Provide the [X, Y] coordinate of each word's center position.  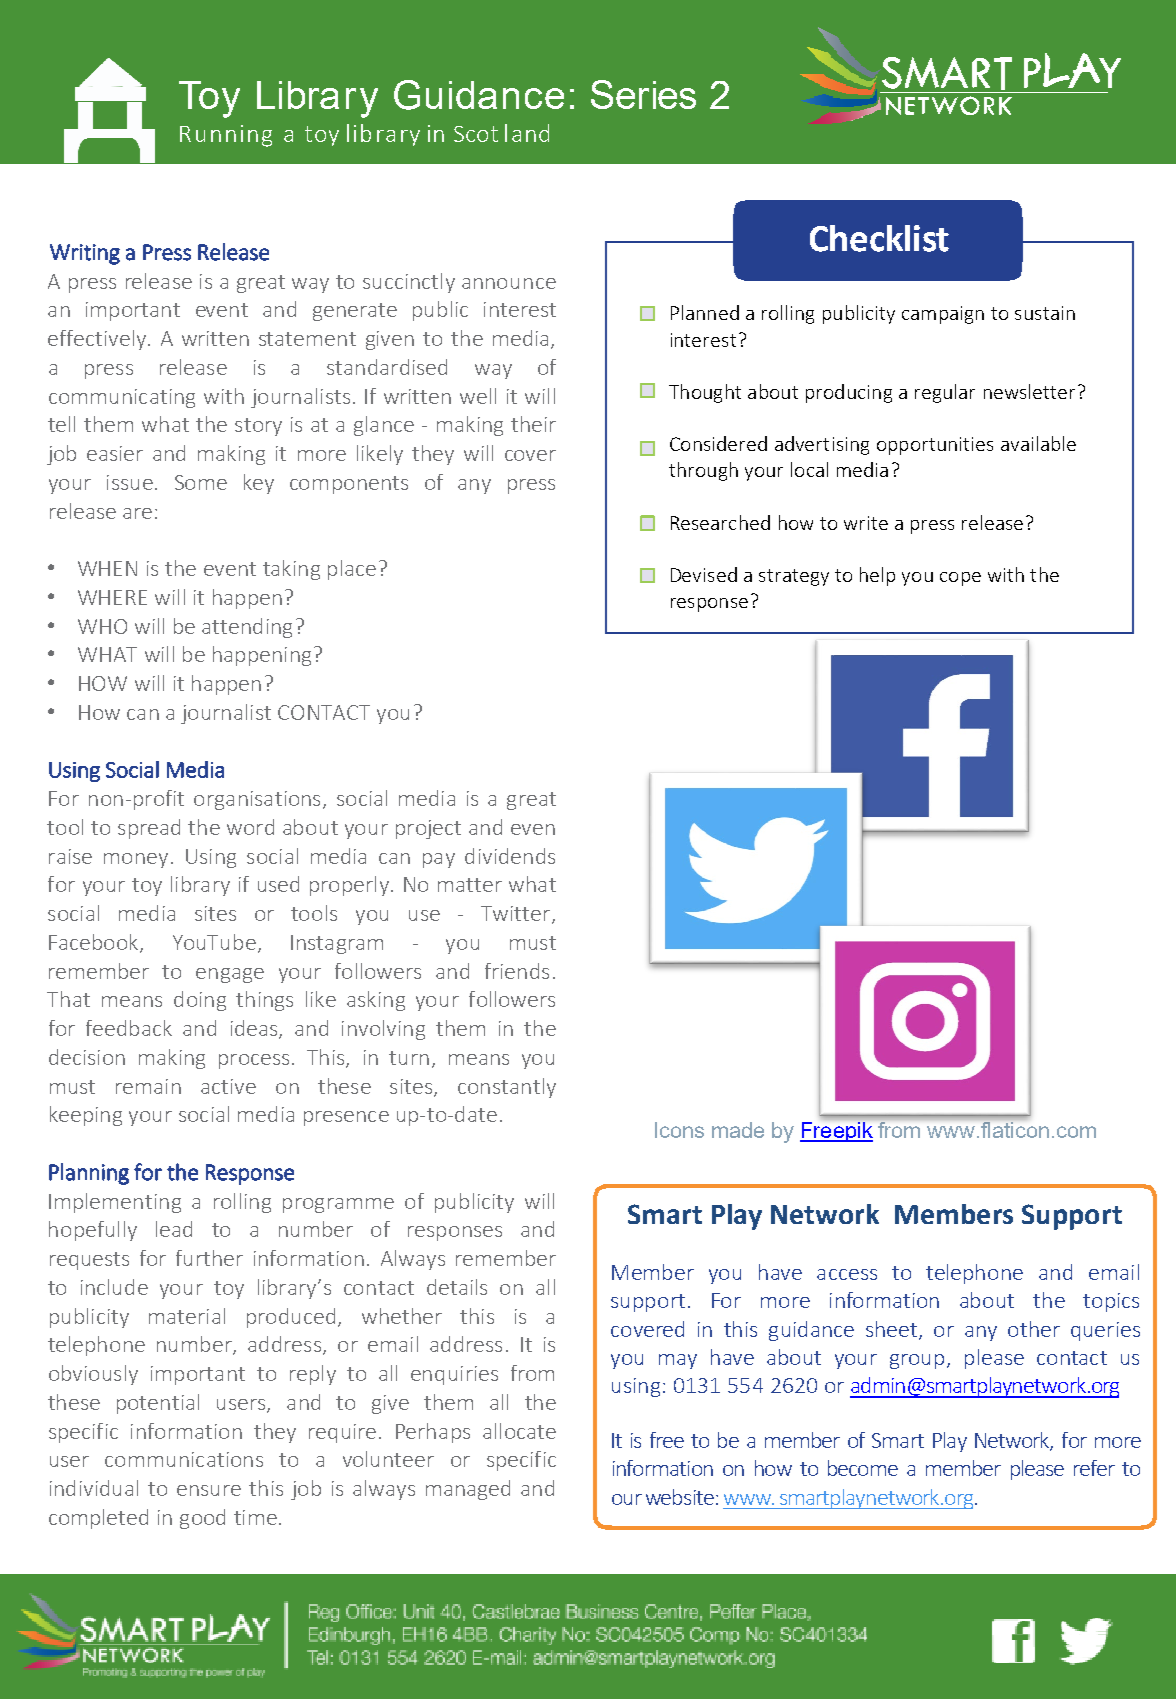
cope [960, 579]
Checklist [879, 238]
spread [149, 829]
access [847, 1274]
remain [148, 1086]
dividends [510, 856]
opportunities [935, 446]
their [533, 424]
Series [643, 94]
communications [184, 1459]
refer [1094, 1468]
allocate [519, 1431]
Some [201, 482]
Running [226, 136]
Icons [679, 1130]
